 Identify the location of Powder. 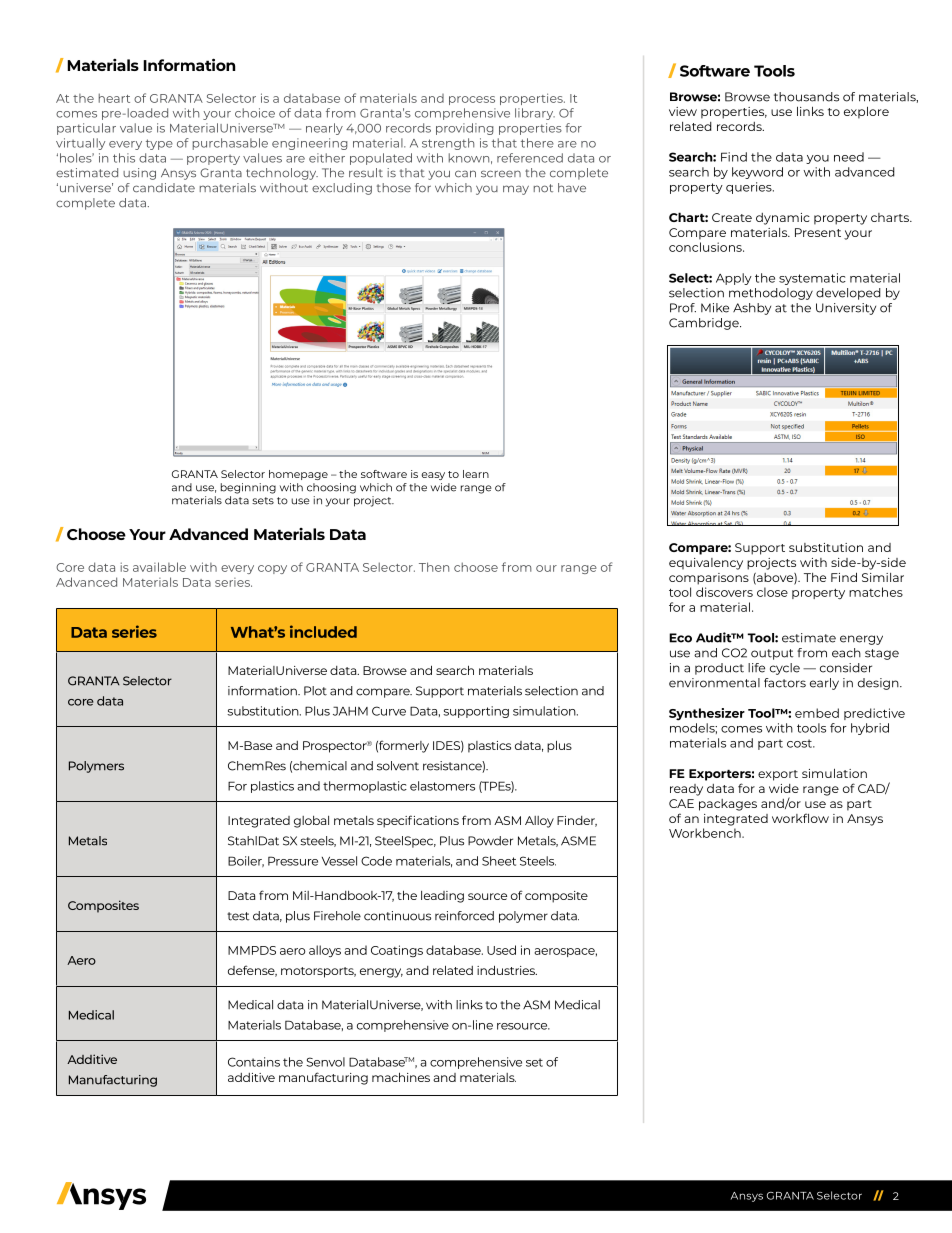
(490, 841).
